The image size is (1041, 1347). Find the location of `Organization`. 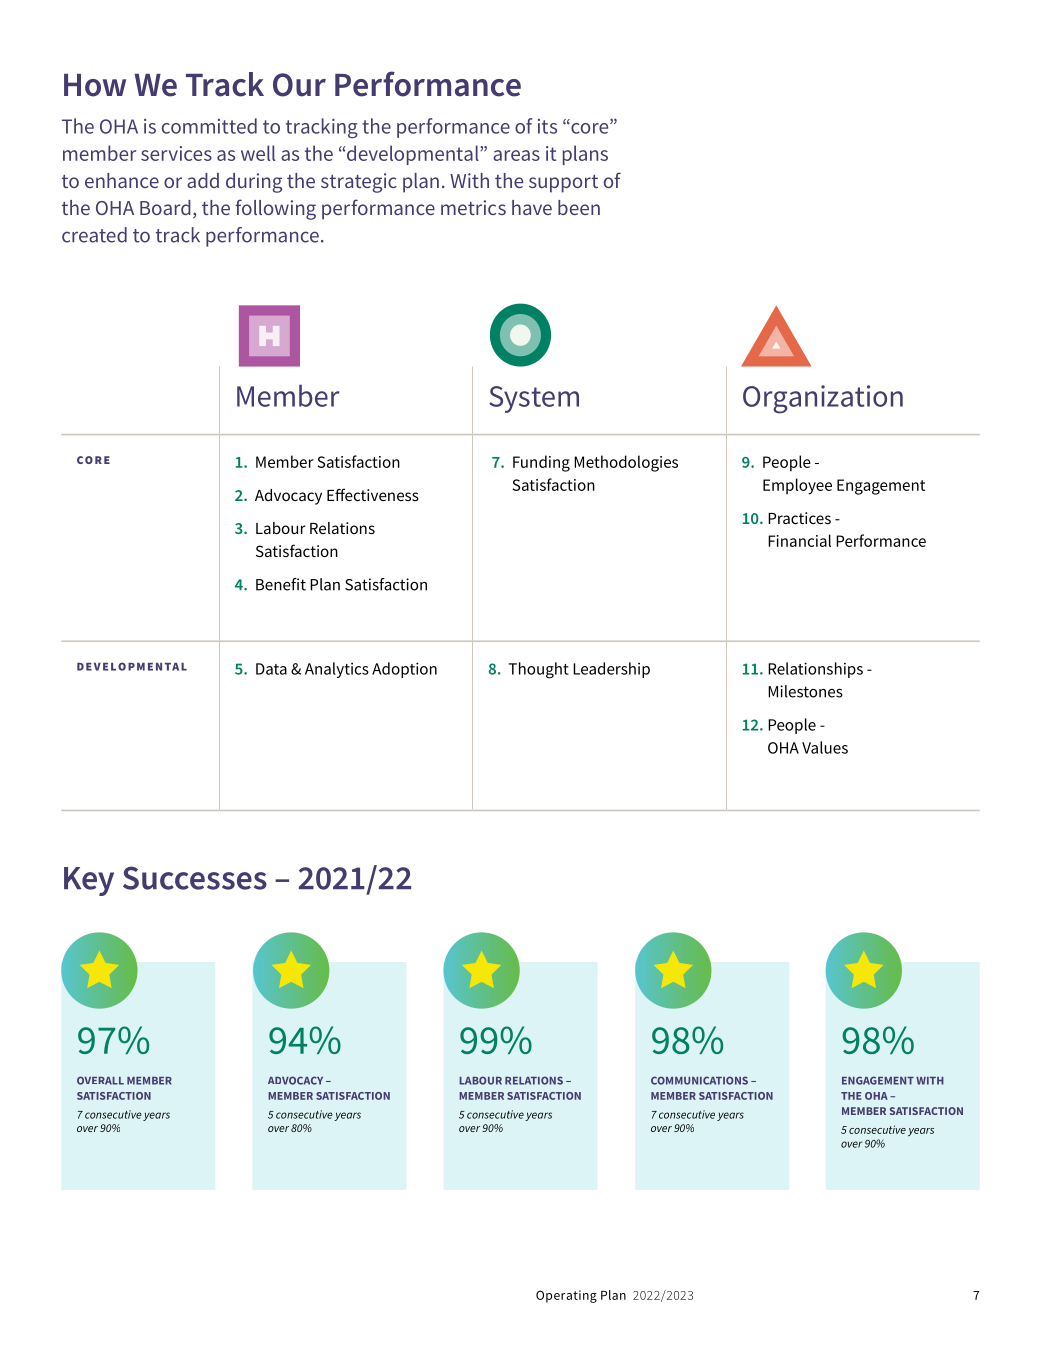

Organization is located at coordinates (823, 399).
